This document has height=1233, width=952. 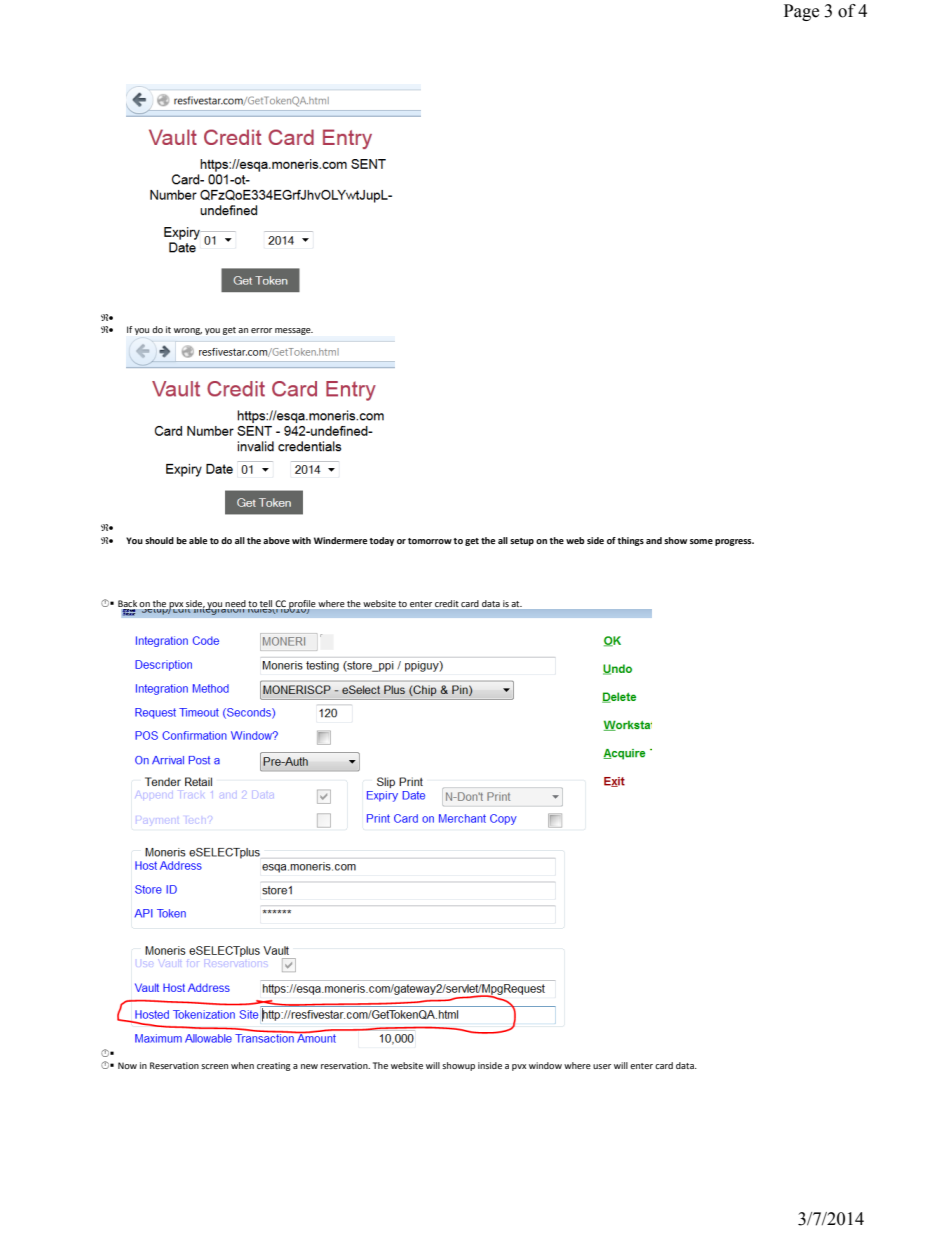 I want to click on error, so click(x=261, y=330).
